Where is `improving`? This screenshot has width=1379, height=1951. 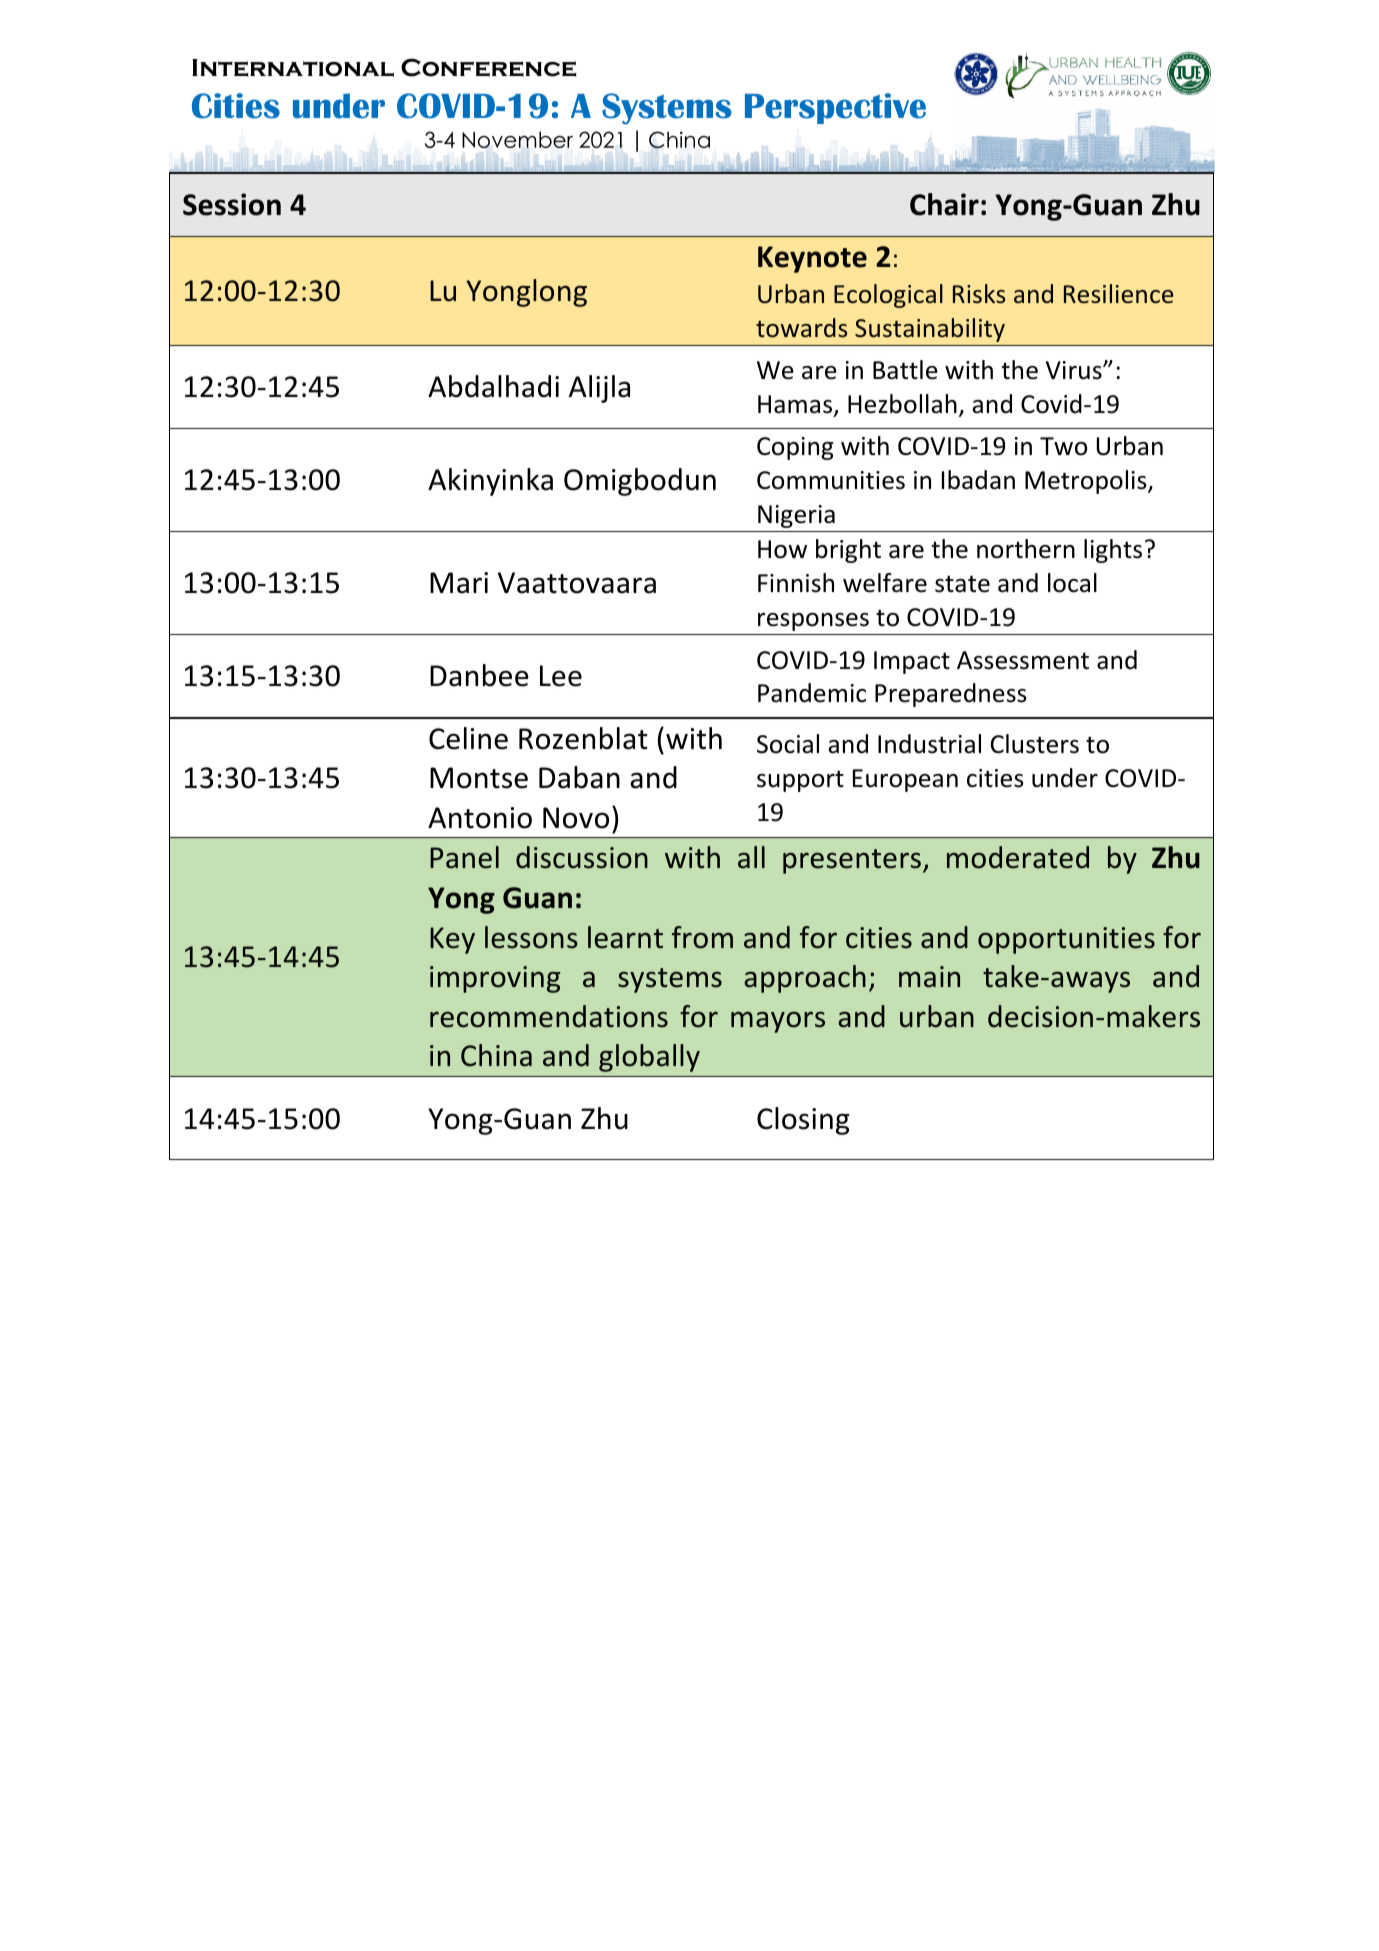
improving is located at coordinates (495, 979).
